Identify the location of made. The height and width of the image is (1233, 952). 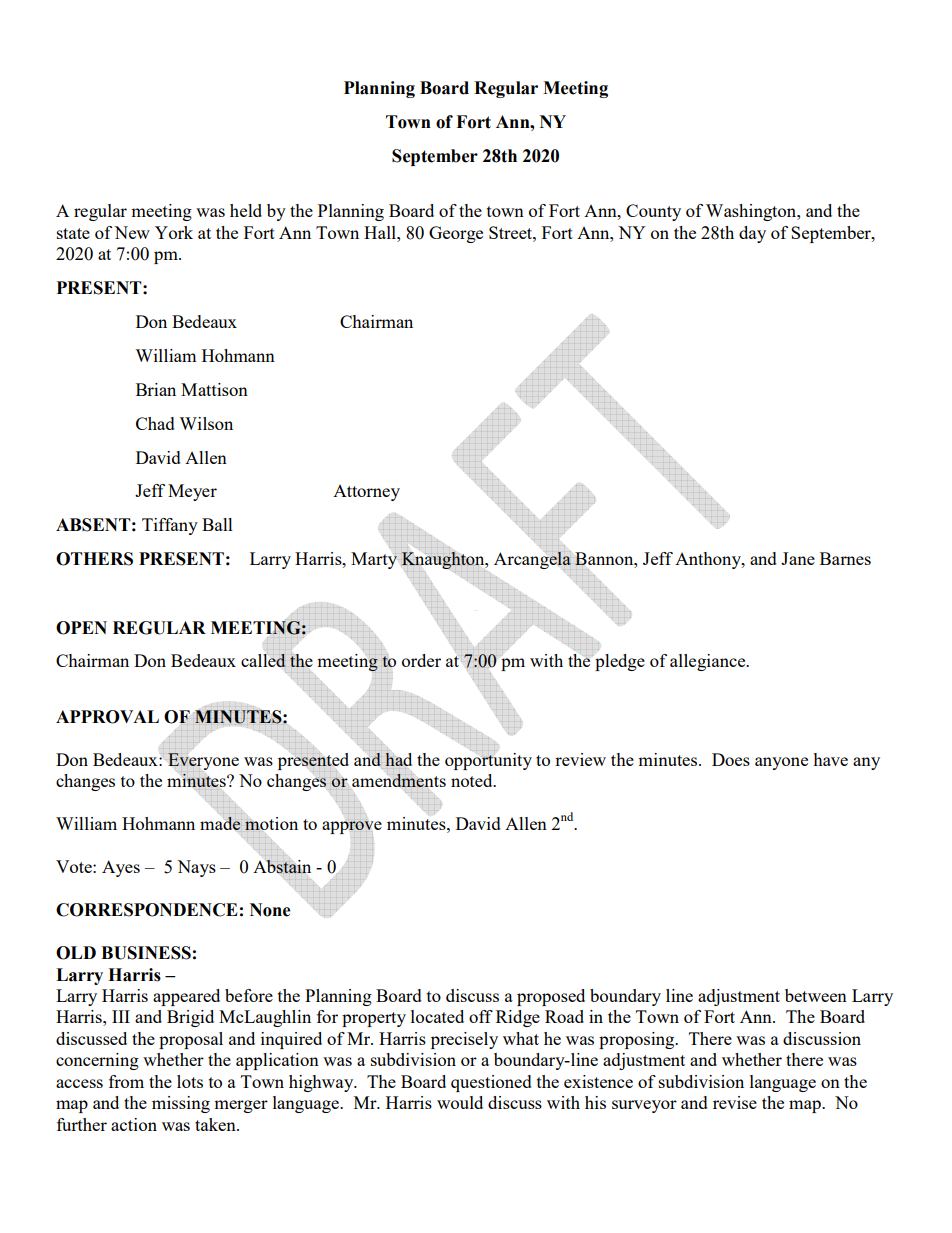
(221, 824).
